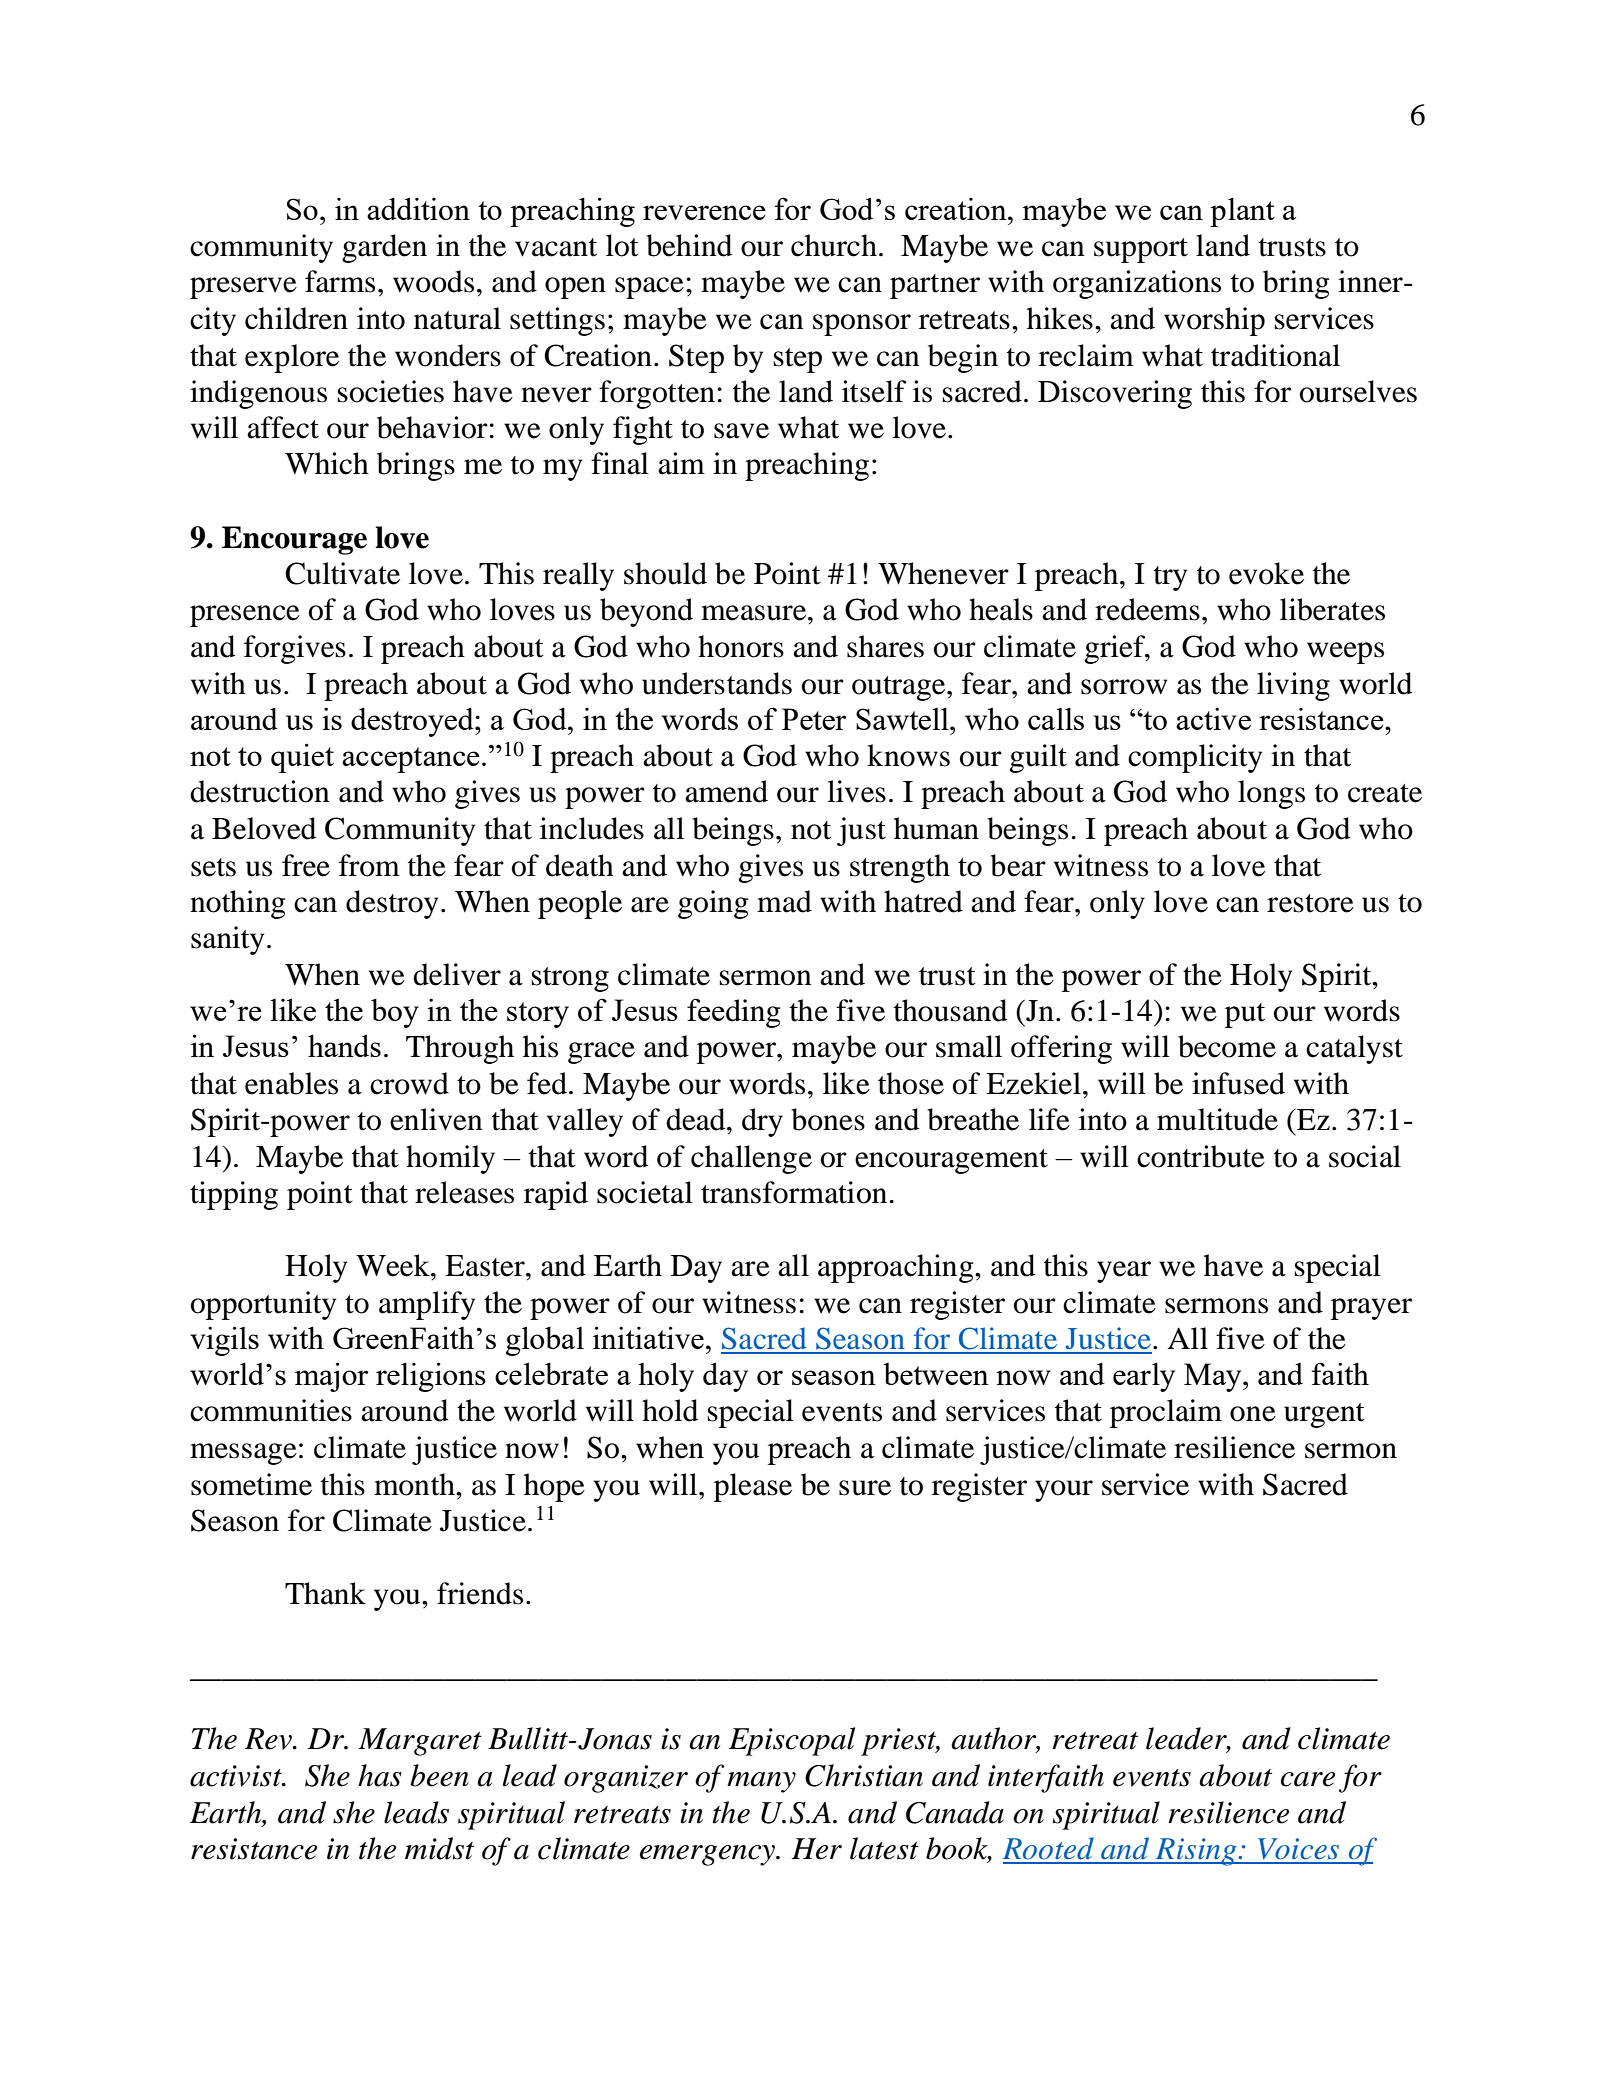 This screenshot has width=1615, height=2090. What do you see at coordinates (761, 1782) in the screenshot?
I see `many` at bounding box center [761, 1782].
